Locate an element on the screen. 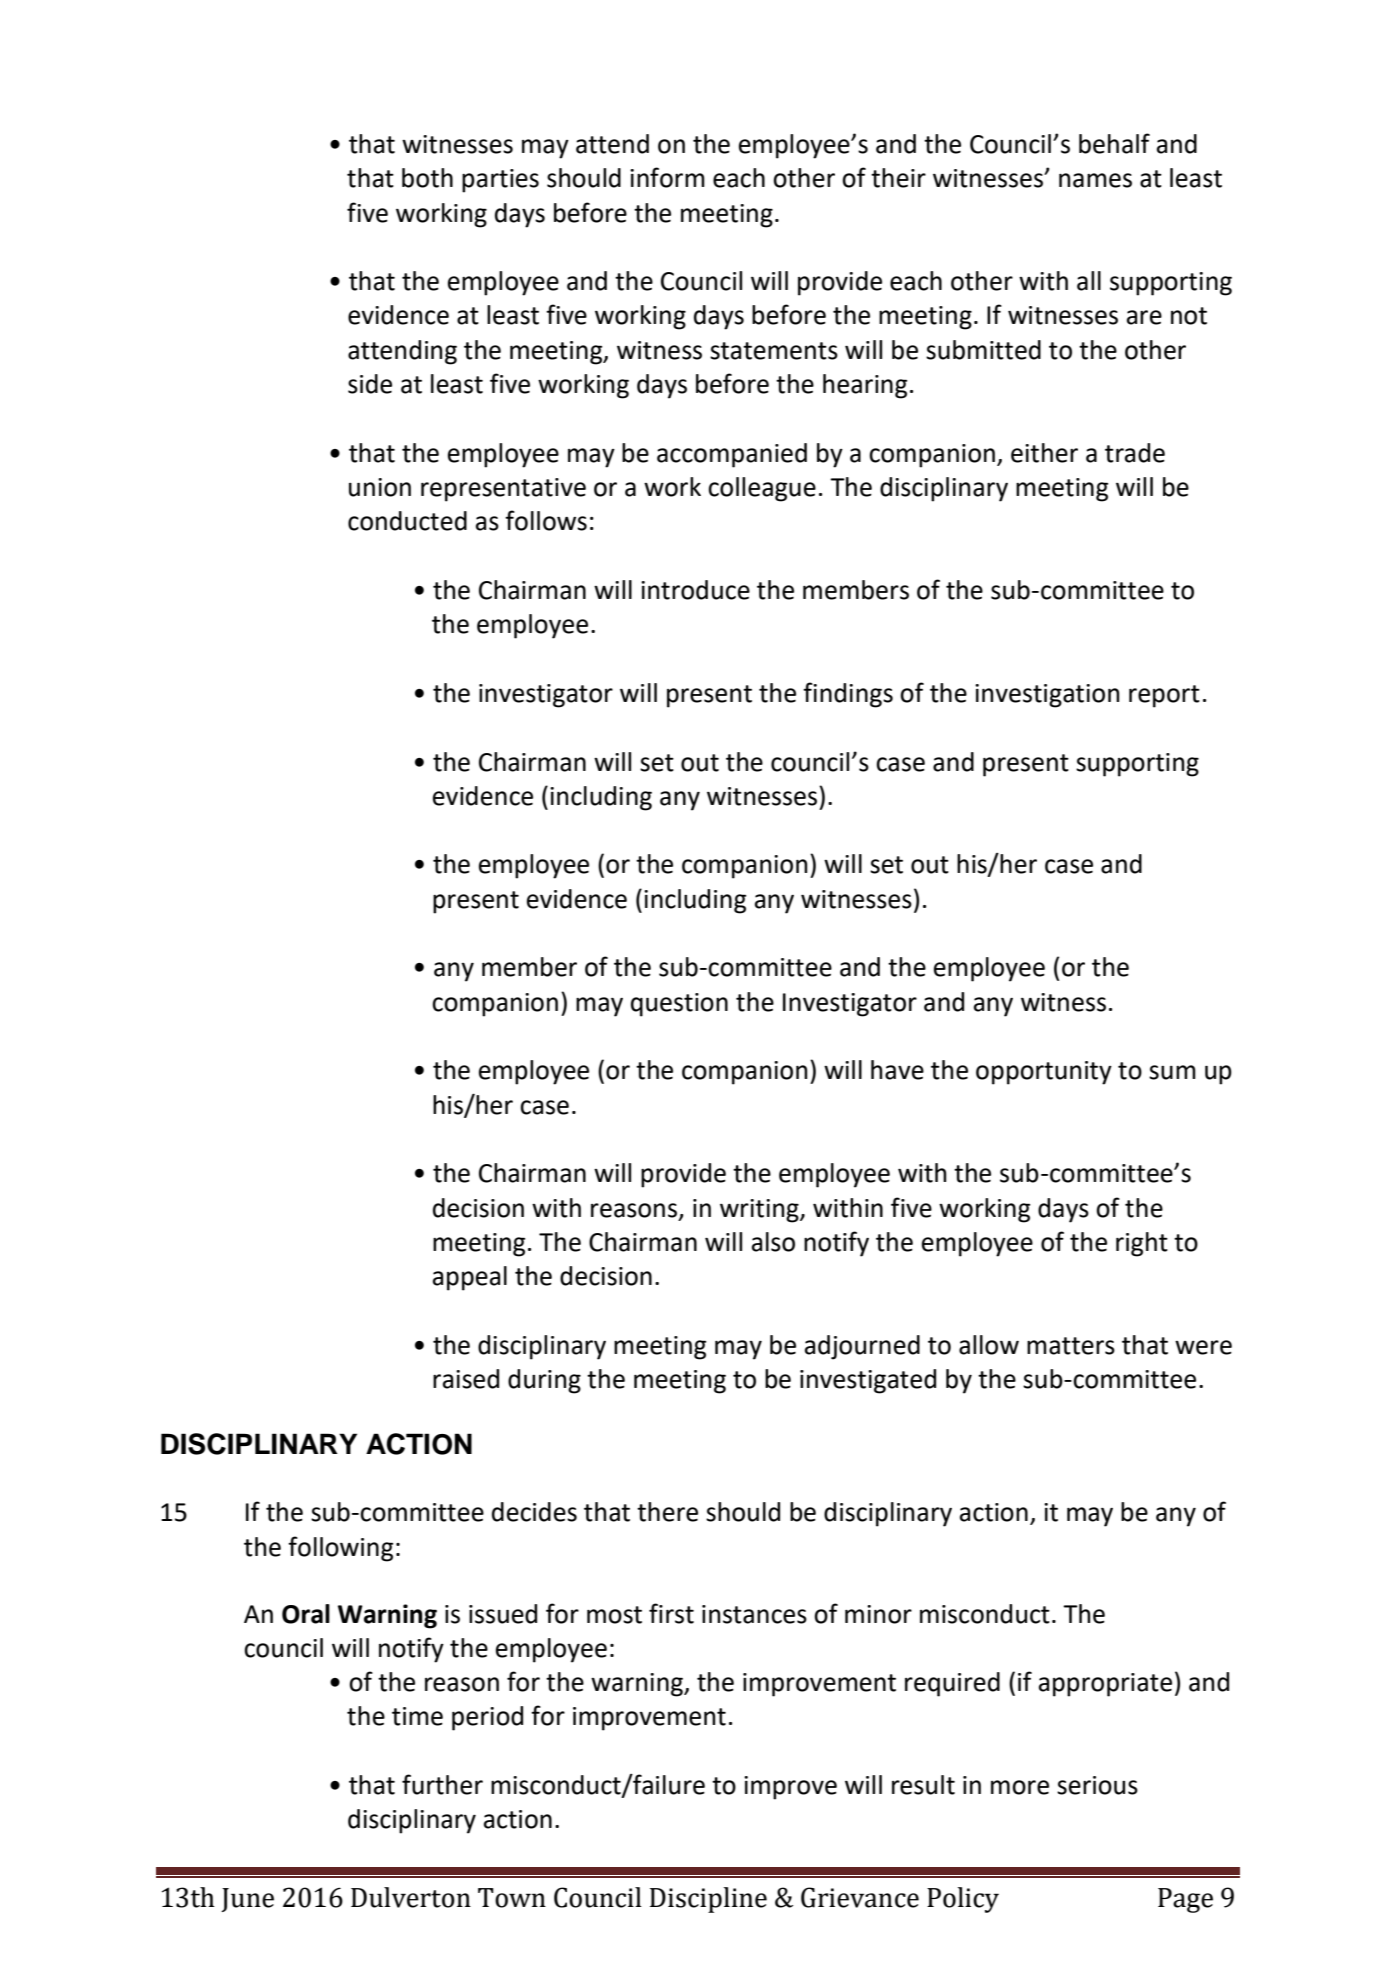 Image resolution: width=1395 pixels, height=1972 pixels. Discipline is located at coordinates (708, 1900).
